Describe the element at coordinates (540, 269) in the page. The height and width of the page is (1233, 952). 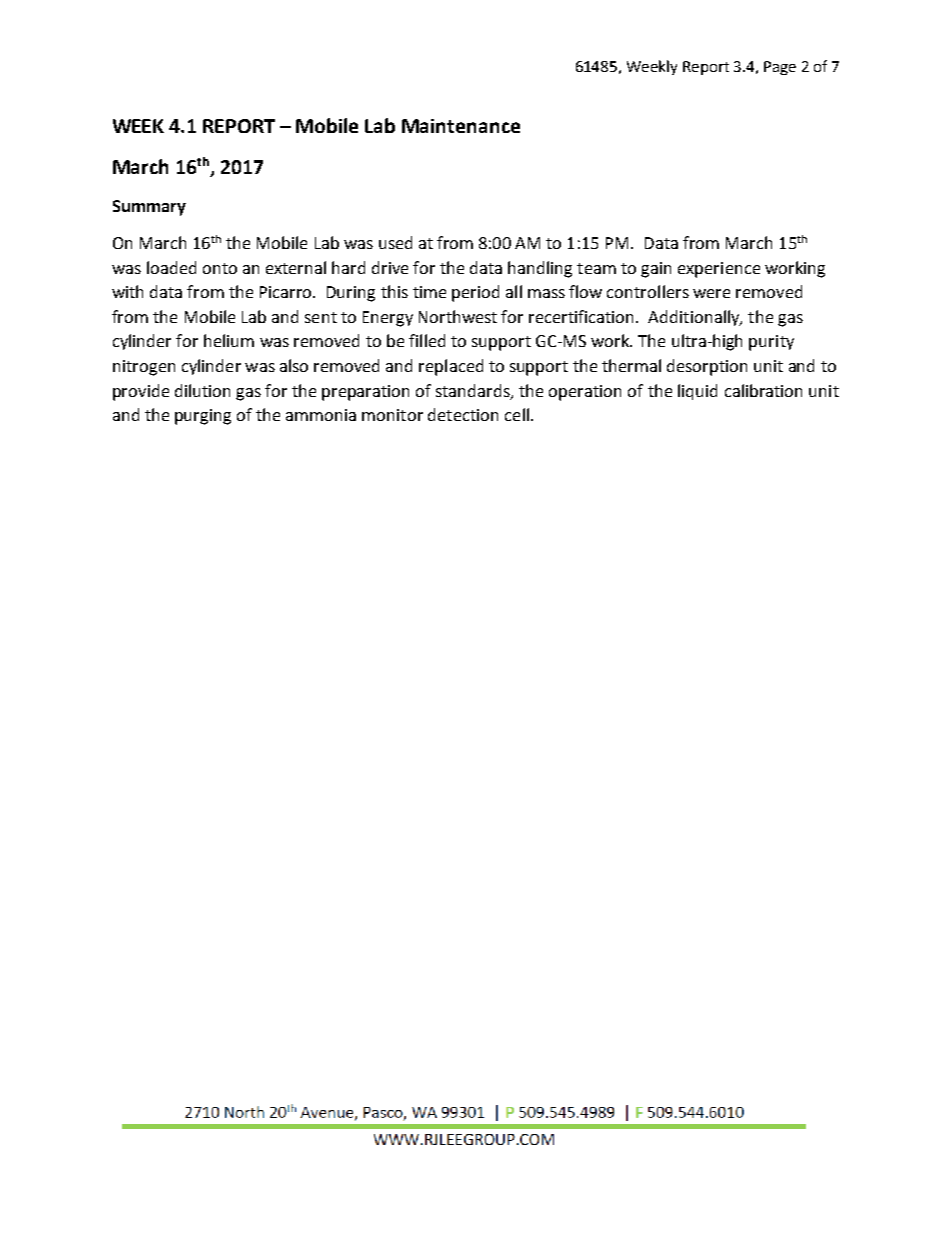
I see `handling` at that location.
